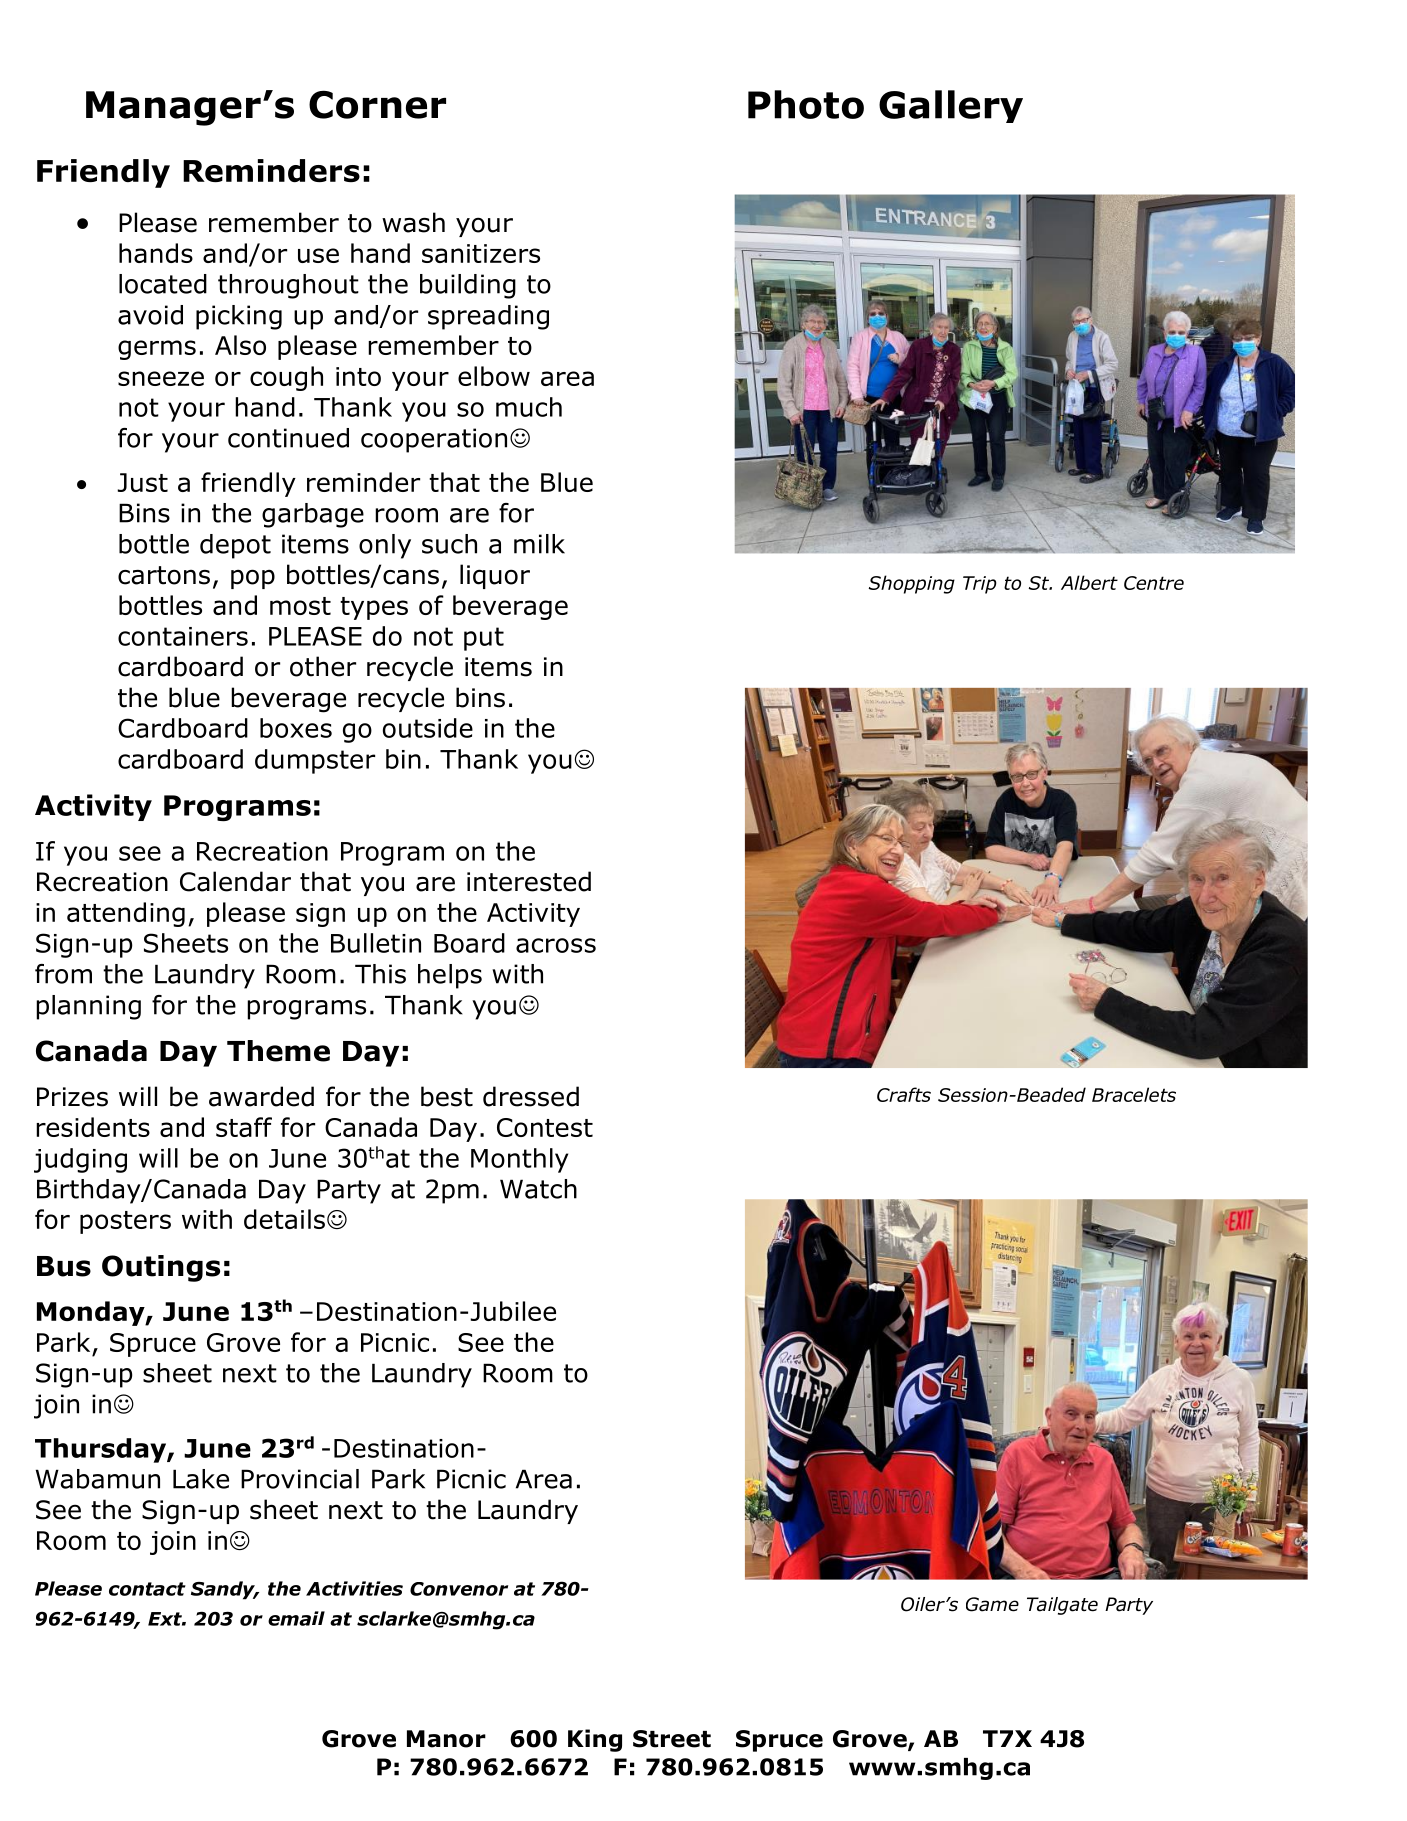 Image resolution: width=1407 pixels, height=1821 pixels. Describe the element at coordinates (183, 636) in the image. I see `containers` at that location.
